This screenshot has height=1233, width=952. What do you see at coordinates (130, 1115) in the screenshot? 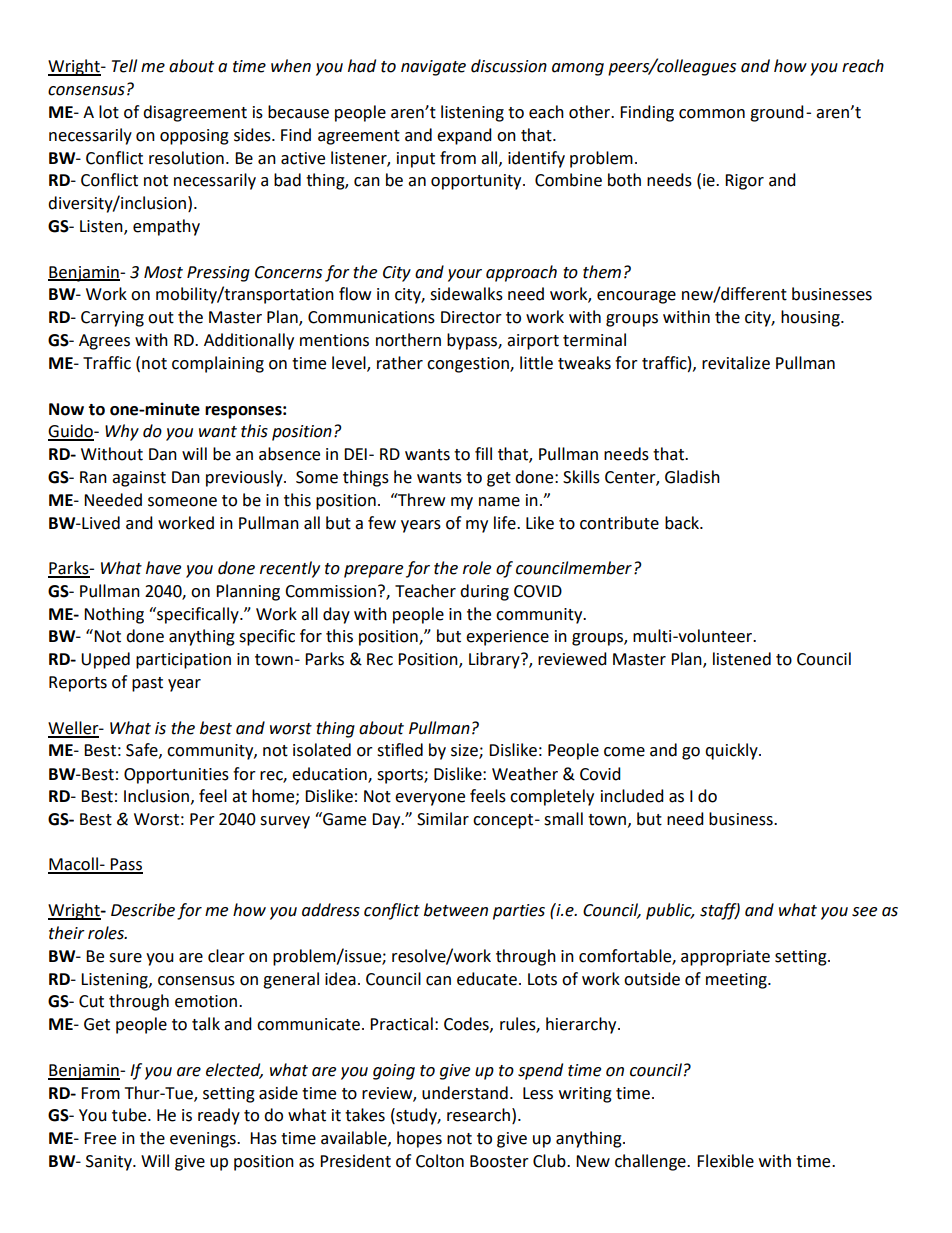
I see `tube` at bounding box center [130, 1115].
